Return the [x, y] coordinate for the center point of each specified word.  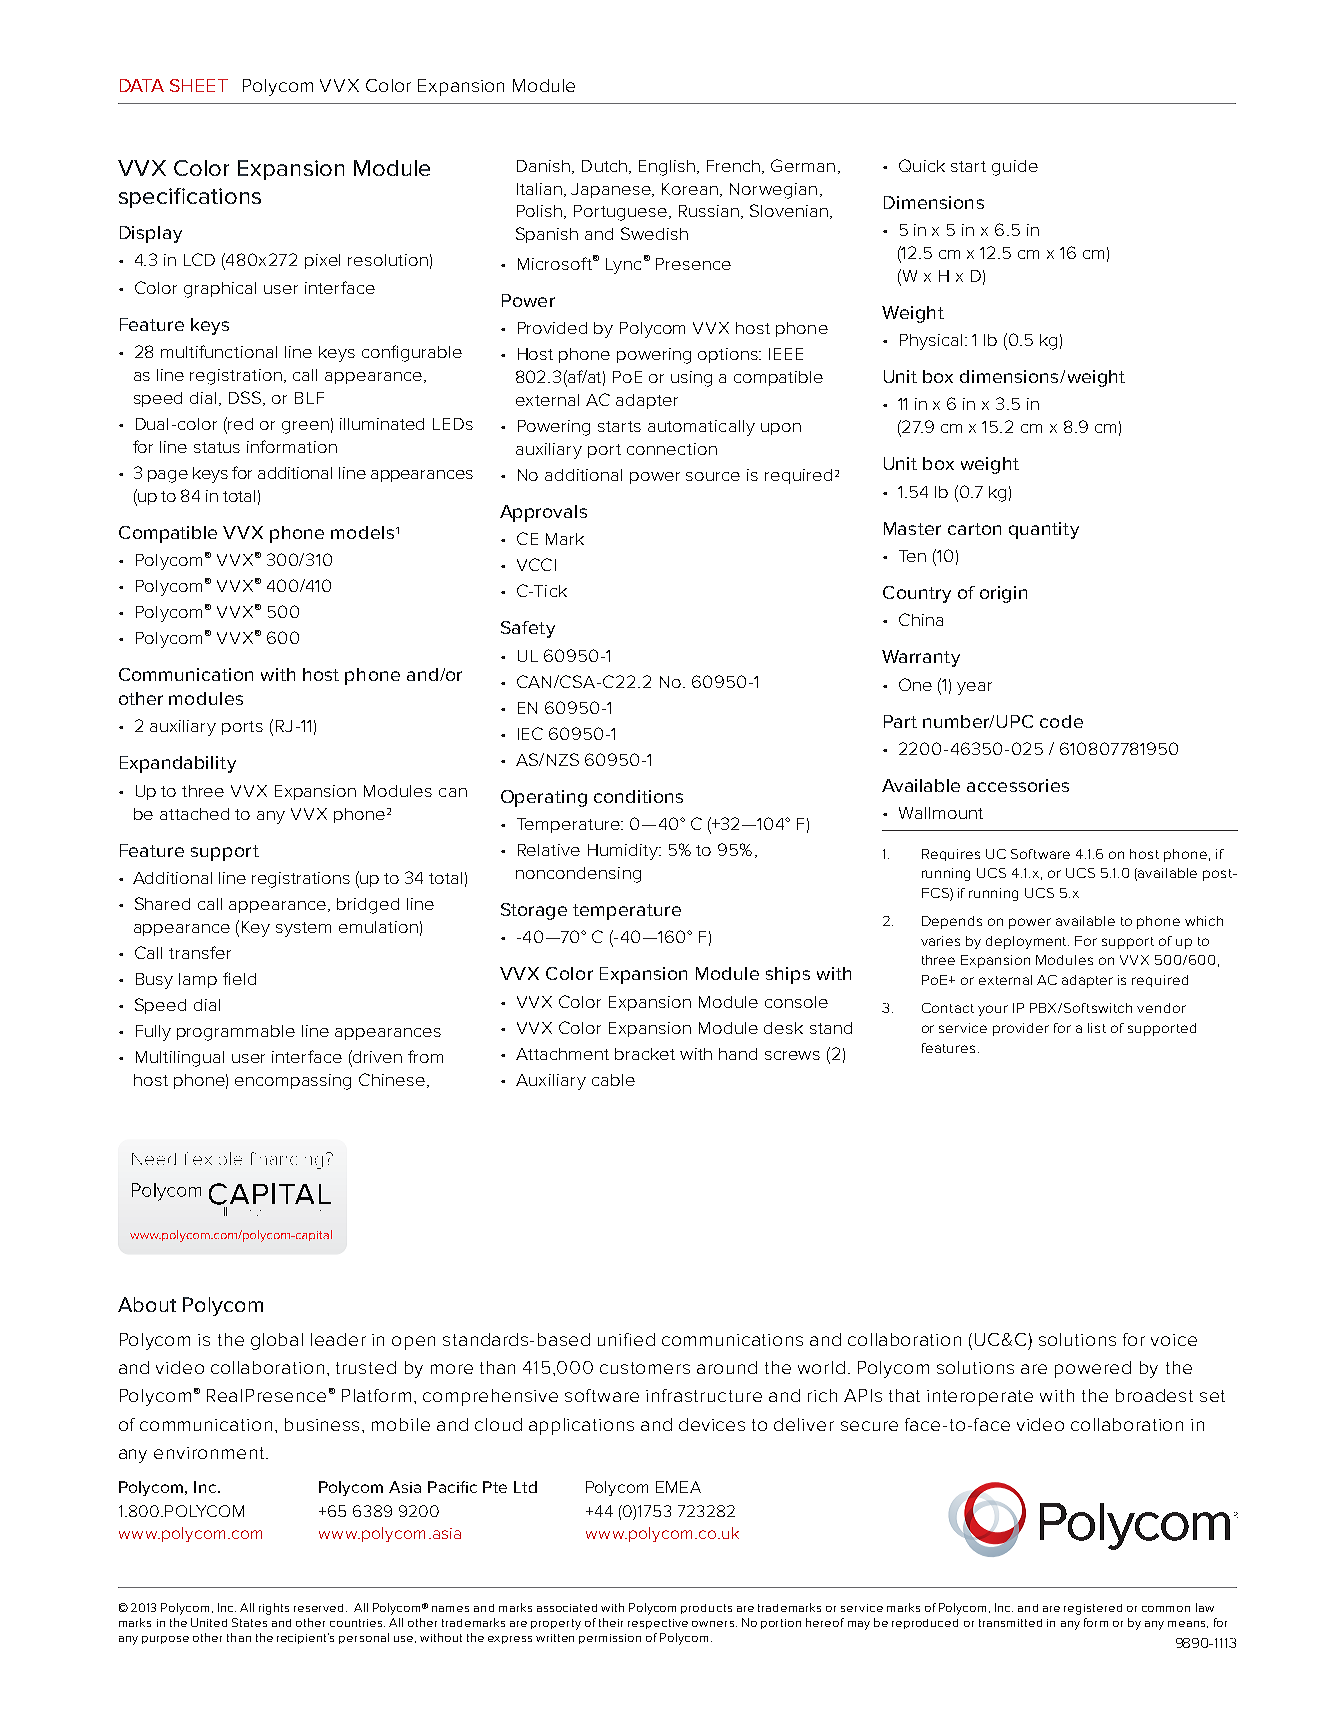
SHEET [199, 85]
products [706, 1609]
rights [274, 1609]
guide [1015, 168]
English [667, 168]
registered [1093, 1609]
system [303, 929]
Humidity [624, 852]
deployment [1027, 942]
